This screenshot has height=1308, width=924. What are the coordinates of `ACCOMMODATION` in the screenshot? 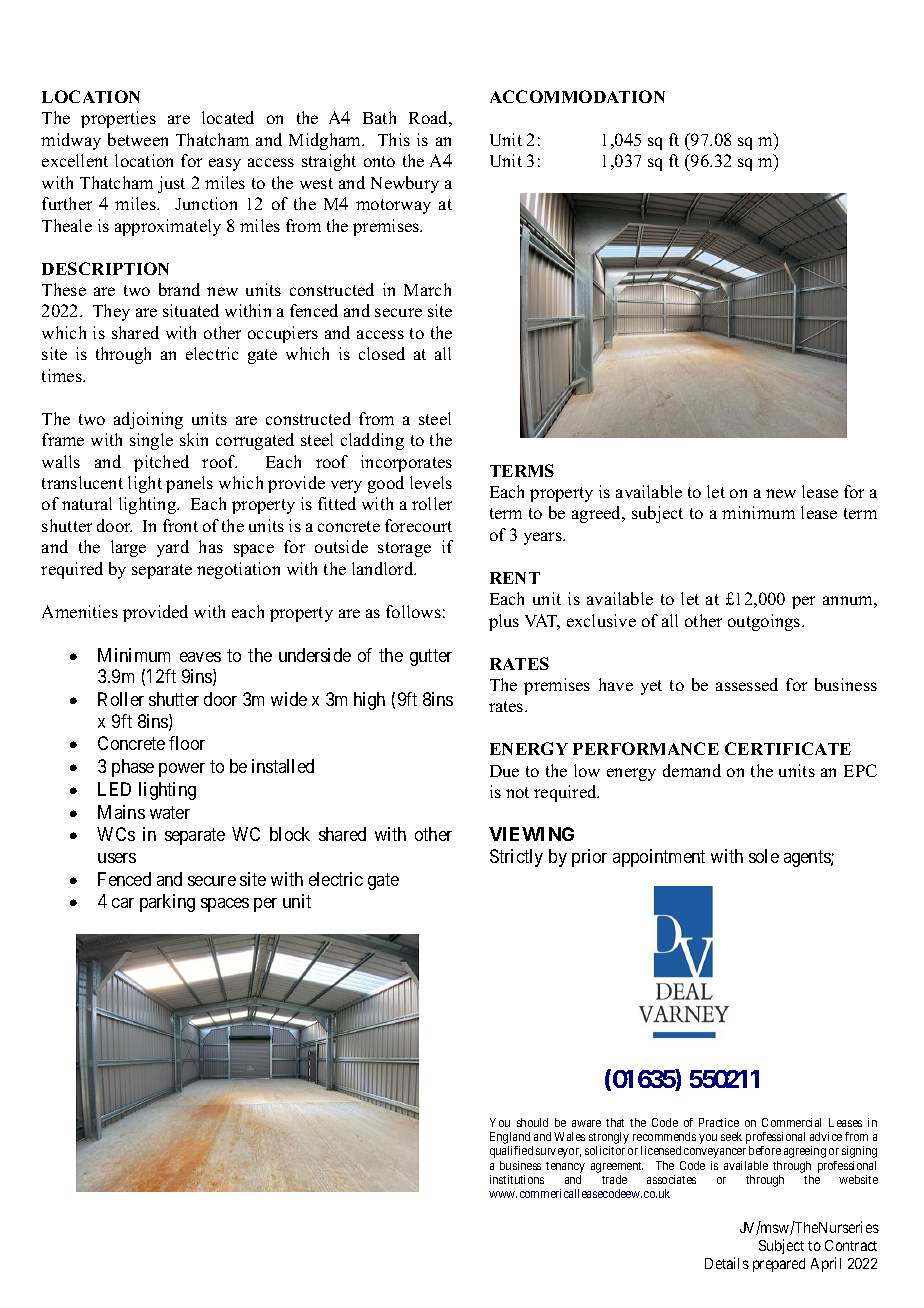 It's located at (577, 96).
